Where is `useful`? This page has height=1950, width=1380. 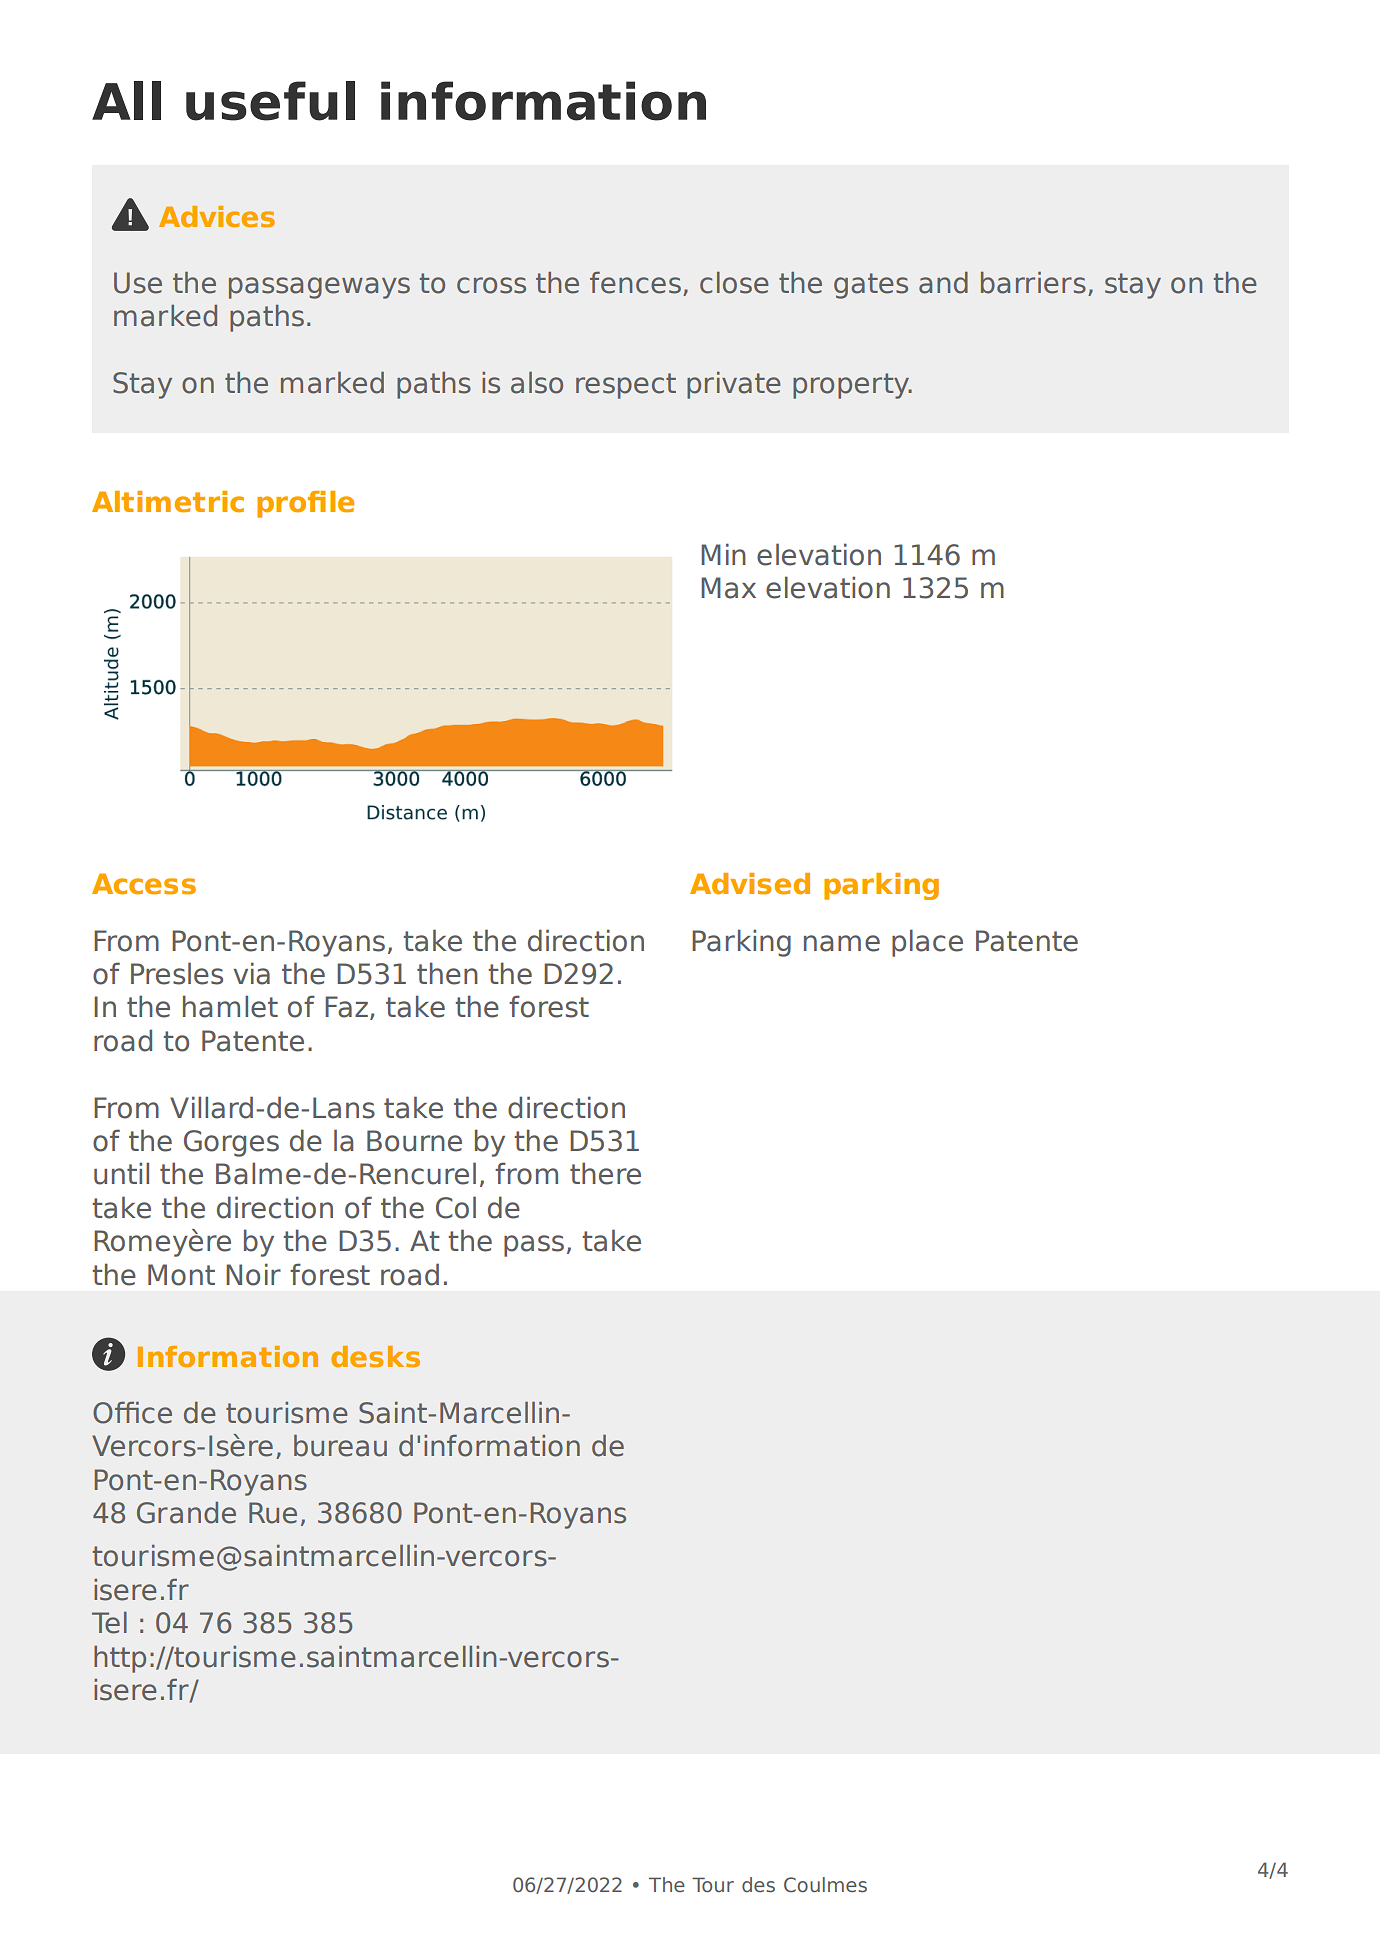
useful is located at coordinates (270, 101).
